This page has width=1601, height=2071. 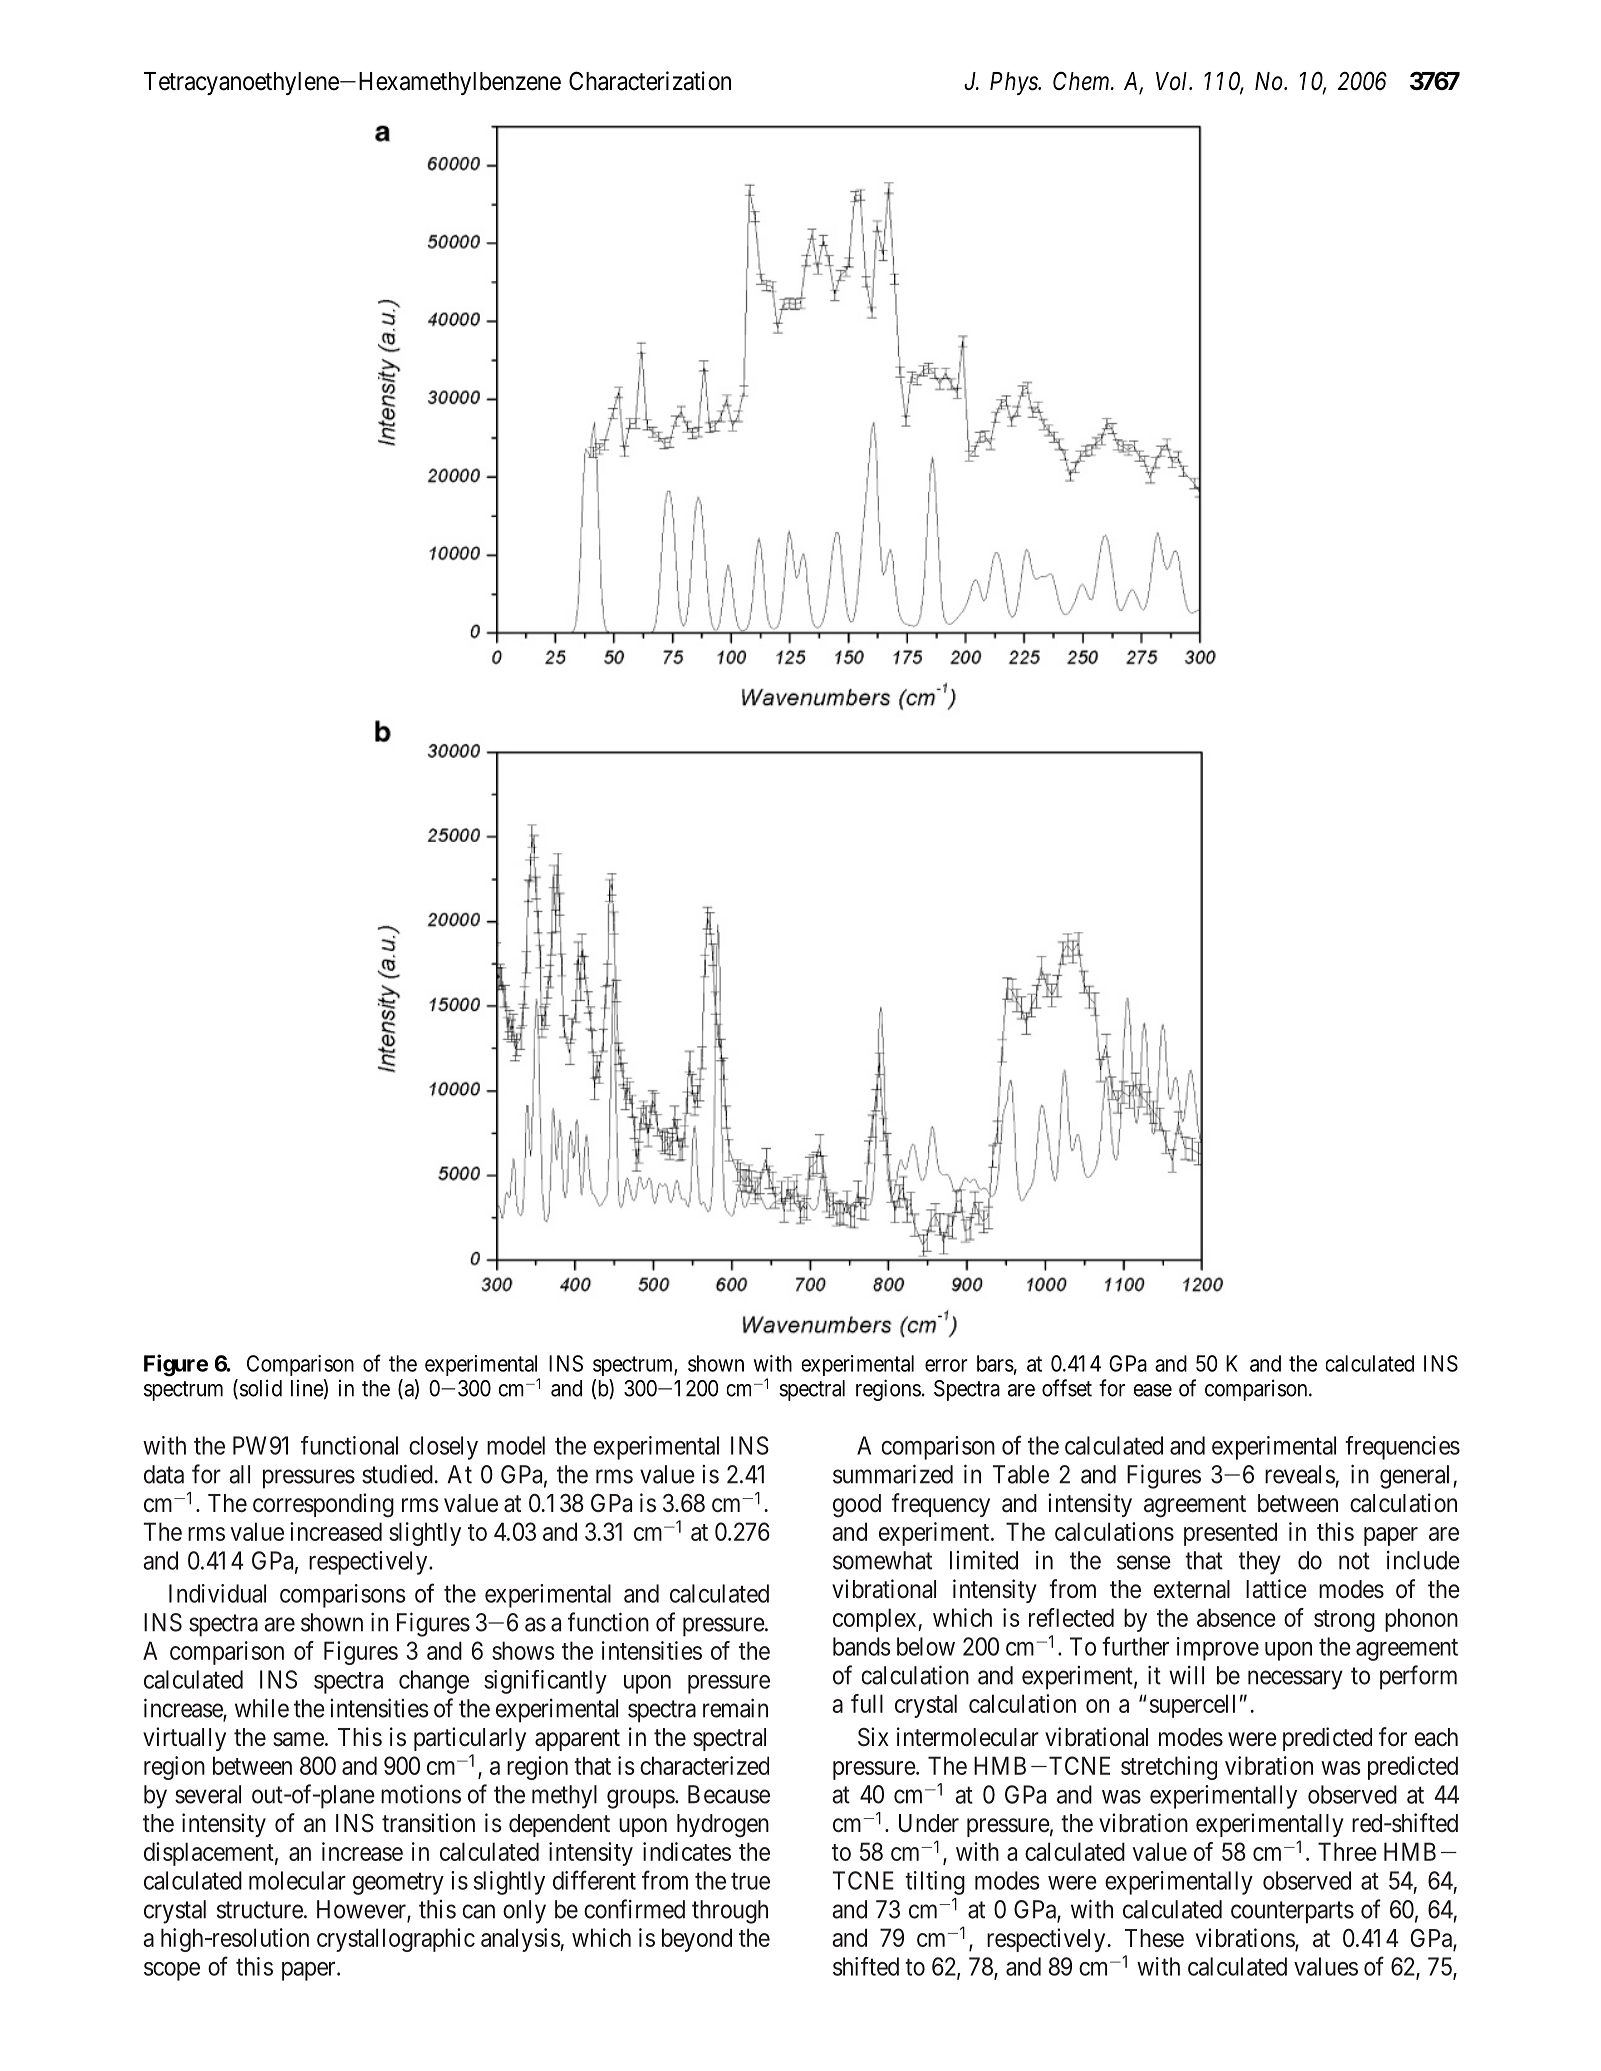 What do you see at coordinates (323, 1505) in the page?
I see `corresponding` at bounding box center [323, 1505].
